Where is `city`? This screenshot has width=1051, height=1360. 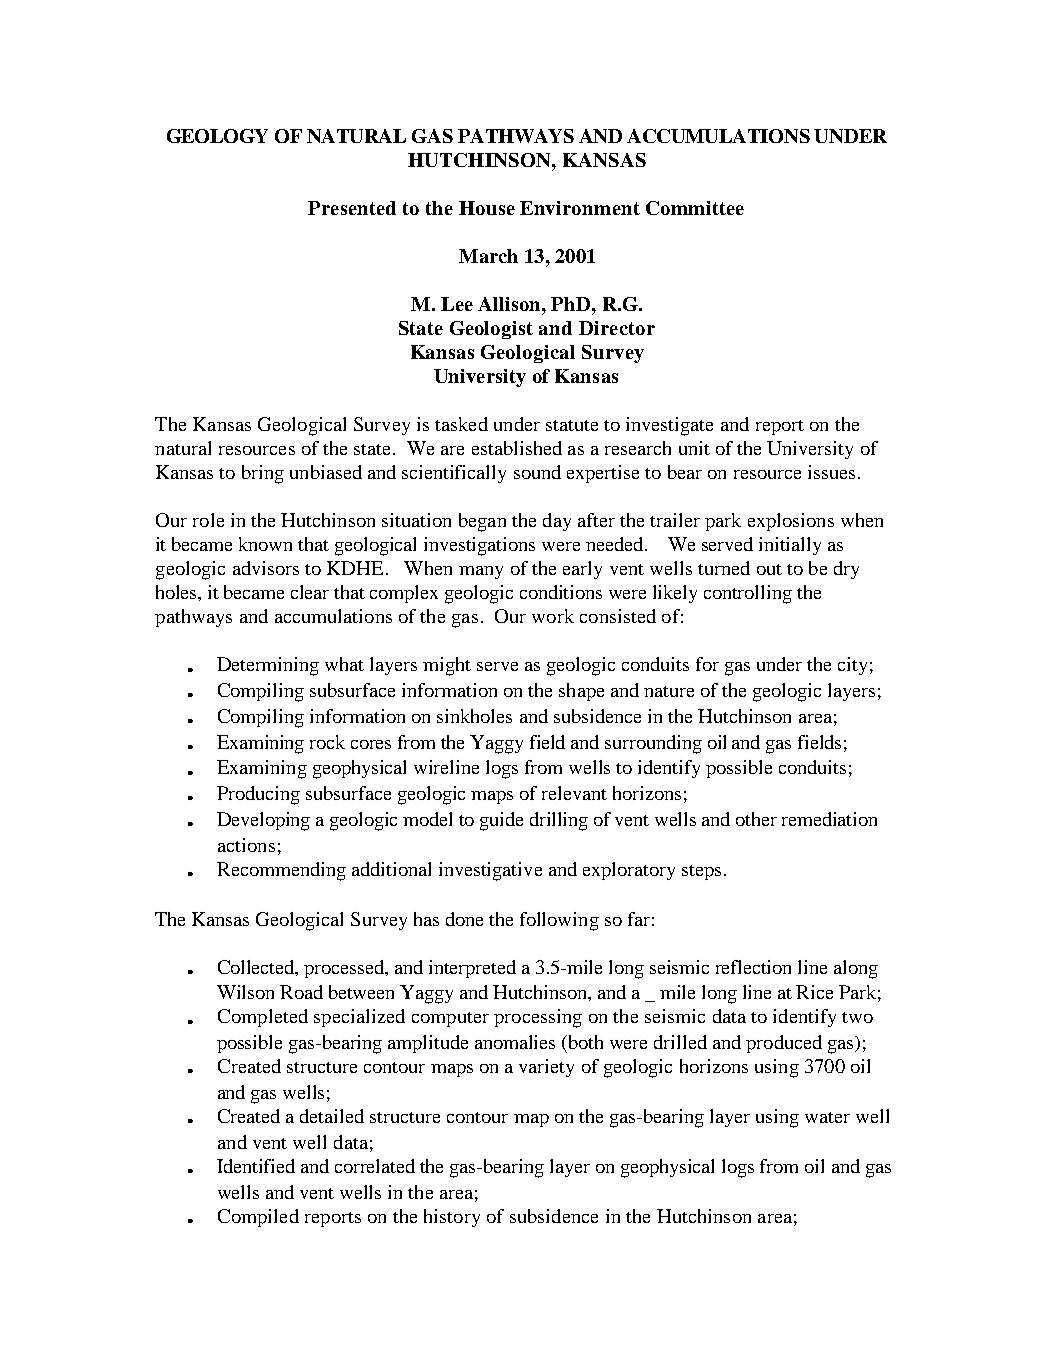 city is located at coordinates (852, 666).
